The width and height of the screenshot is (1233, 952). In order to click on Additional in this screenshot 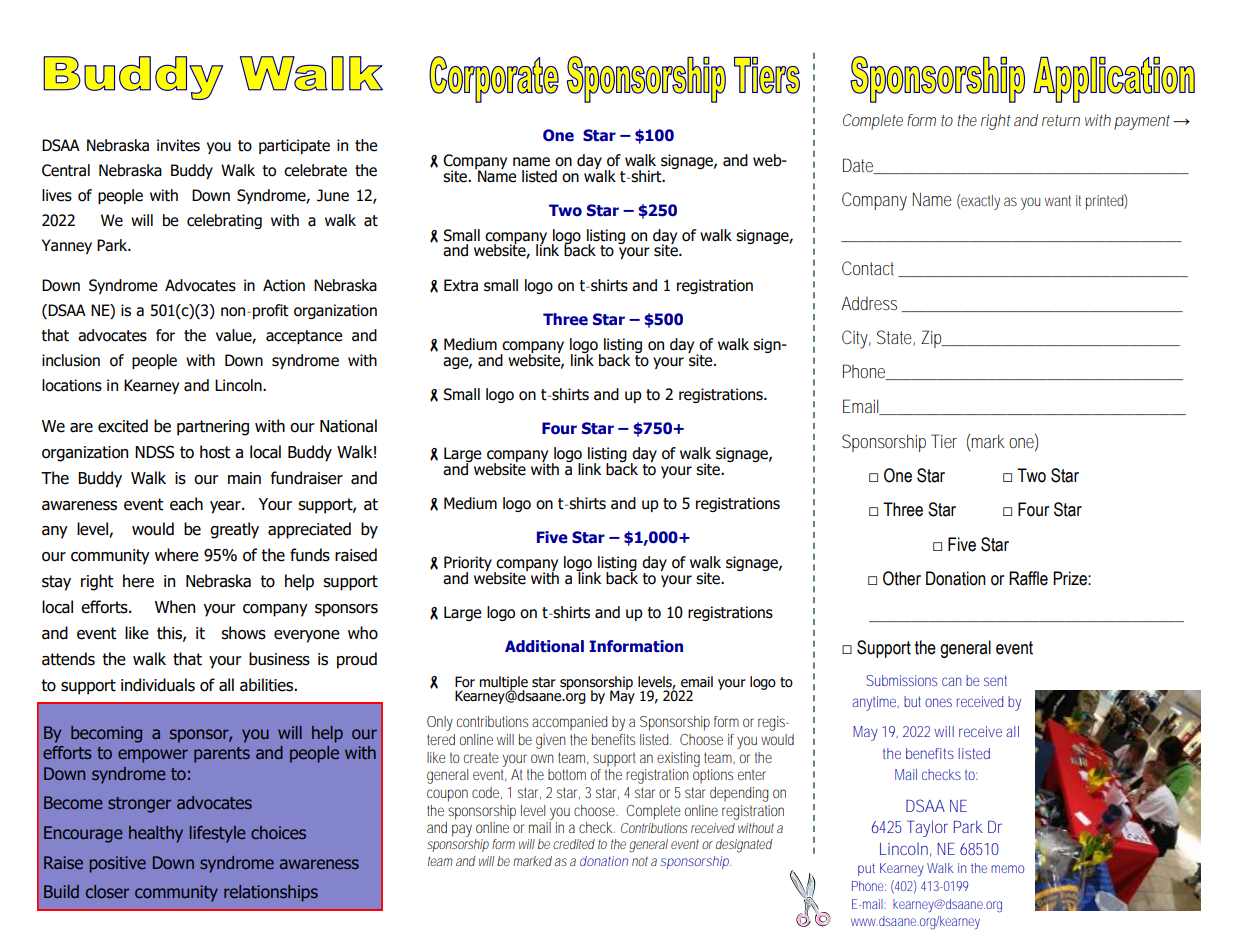, I will do `click(544, 646)`.
